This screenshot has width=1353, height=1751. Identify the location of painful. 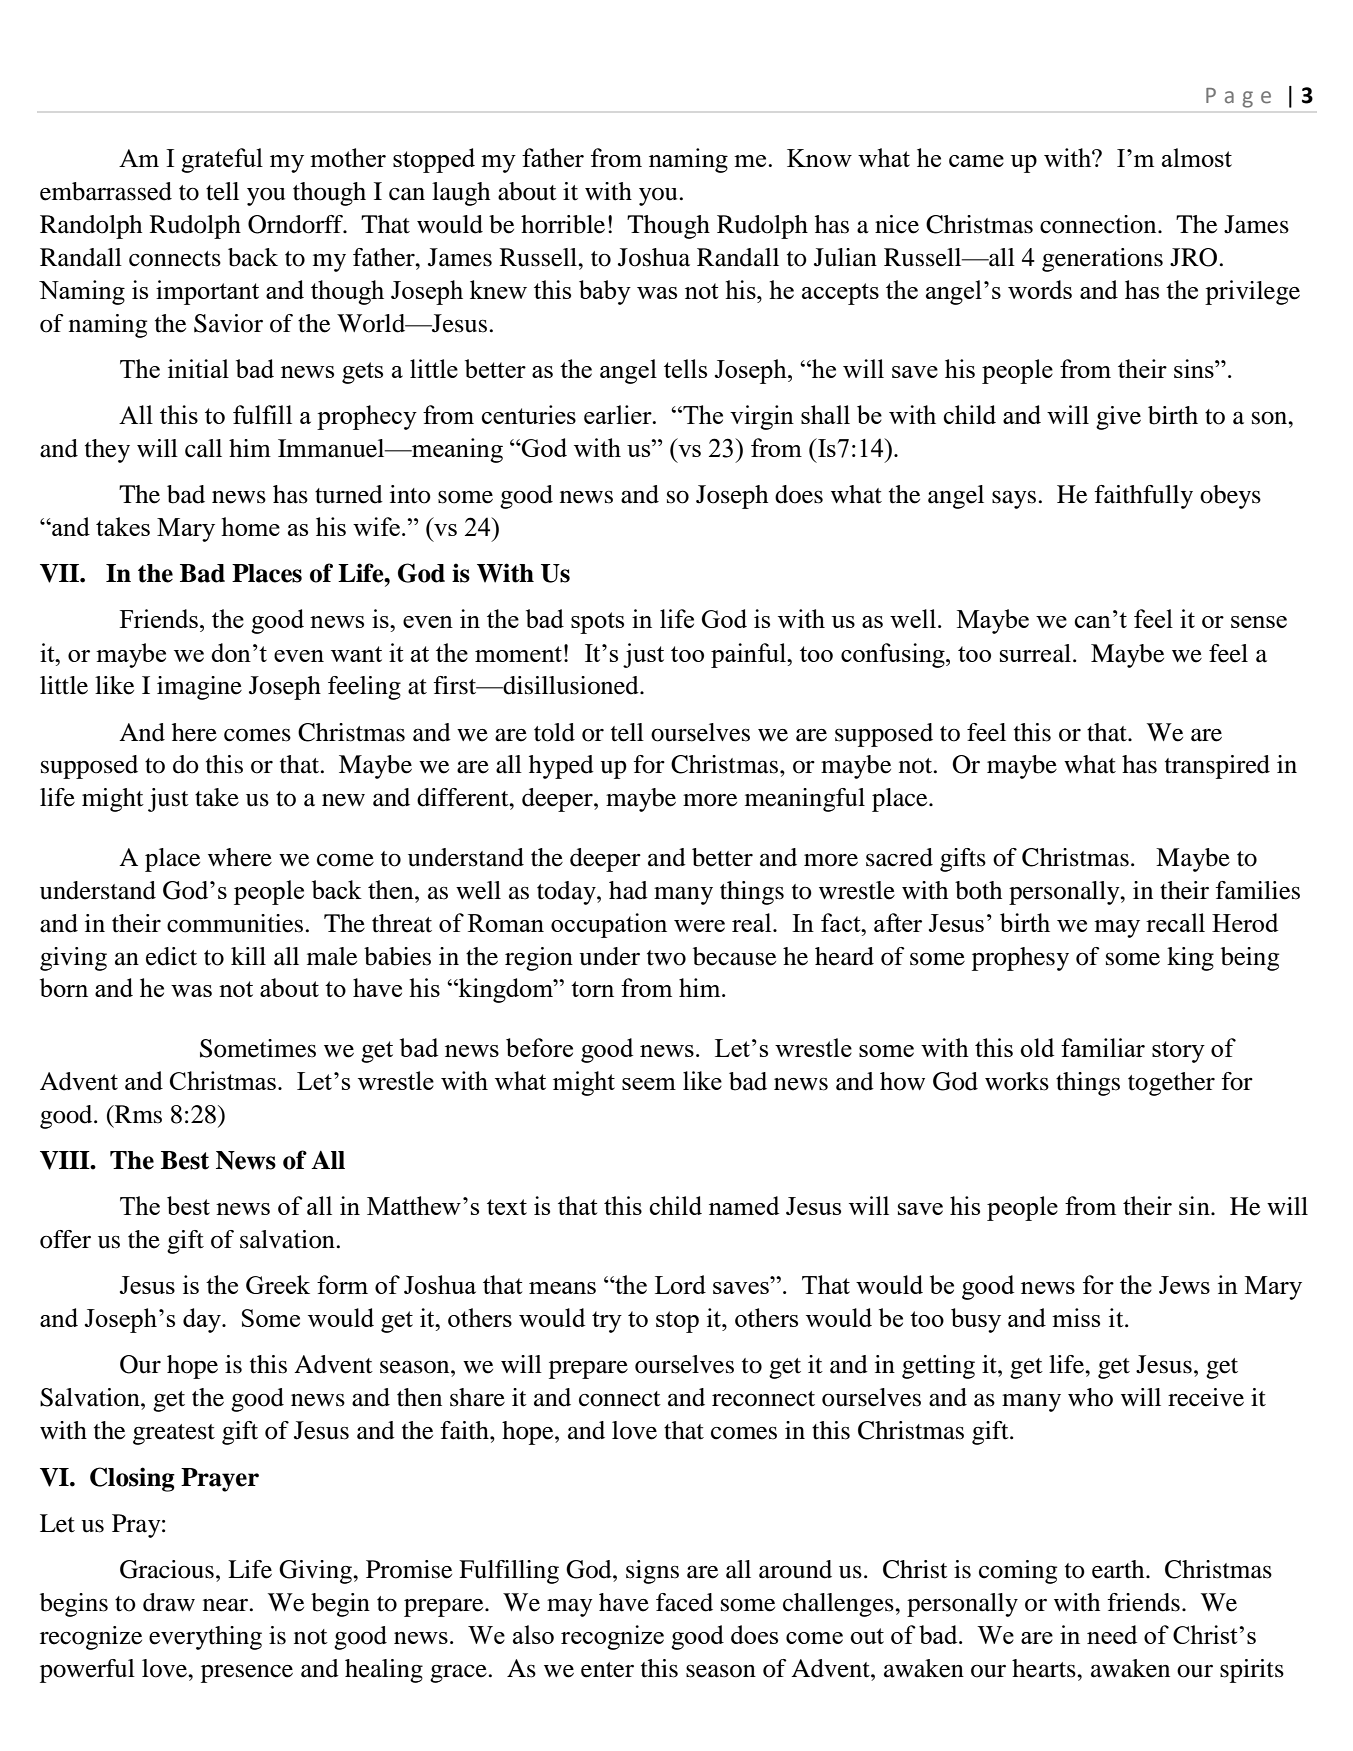
(750, 655).
